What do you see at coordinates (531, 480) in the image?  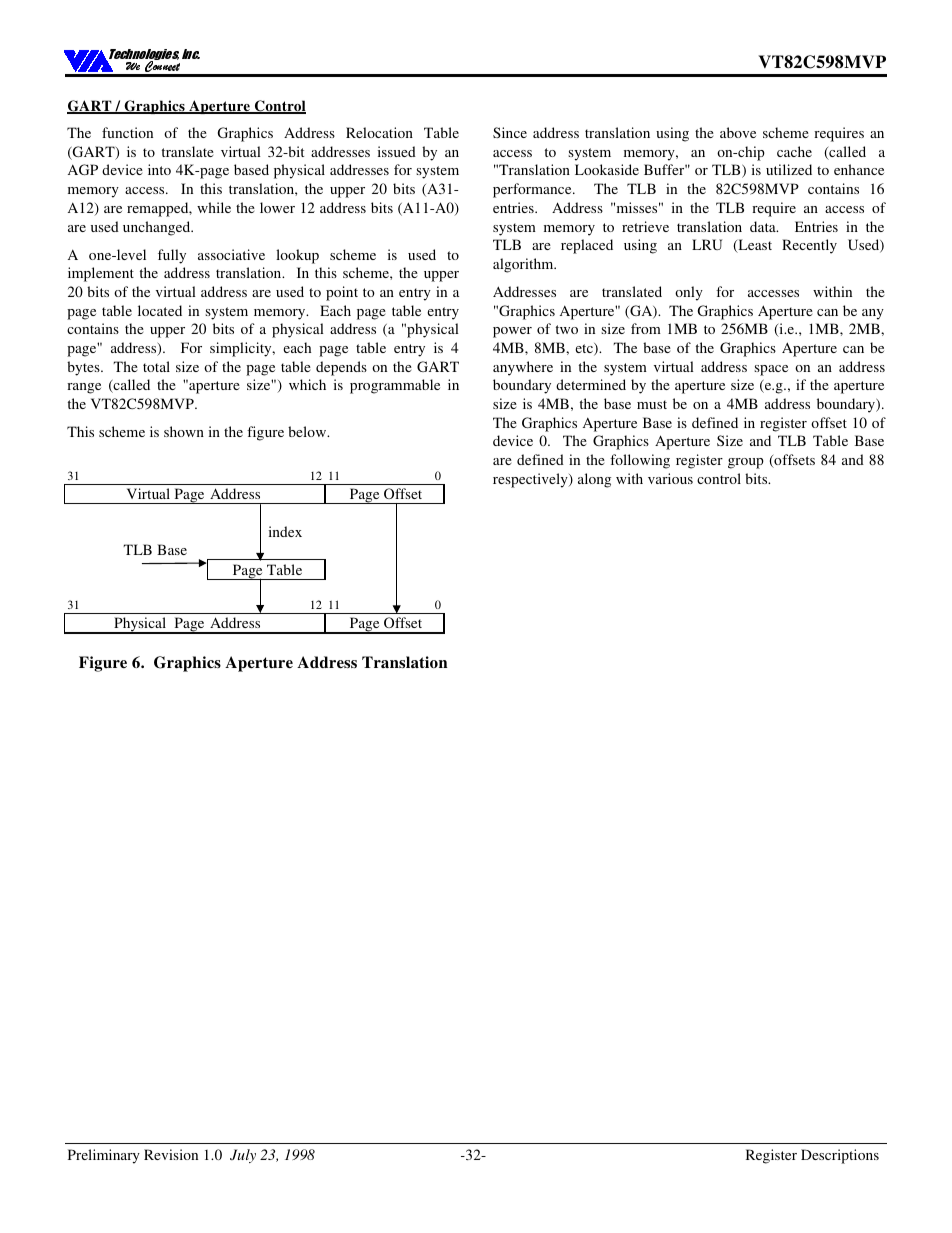 I see `respectively` at bounding box center [531, 480].
